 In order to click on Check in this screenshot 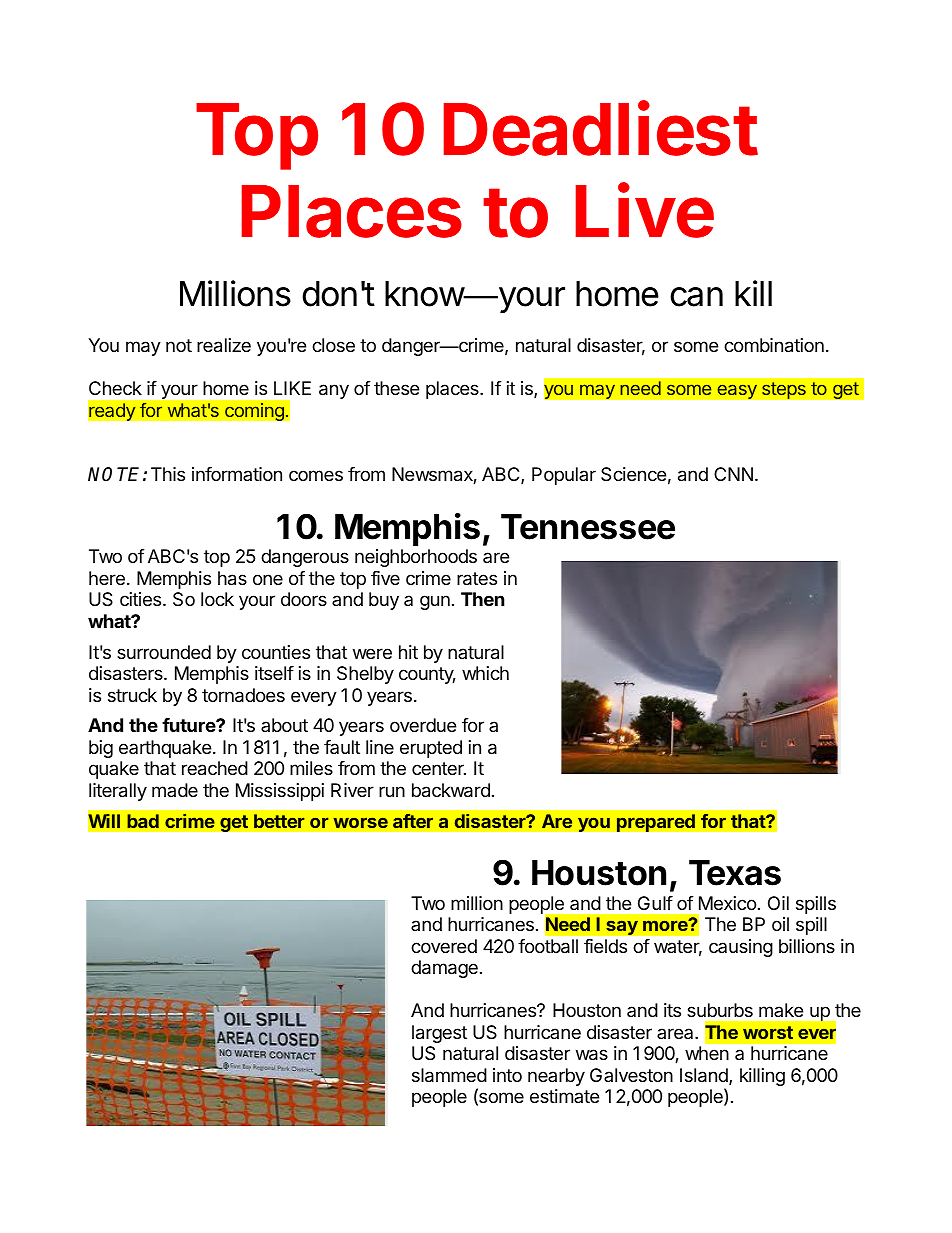, I will do `click(115, 388)`.
